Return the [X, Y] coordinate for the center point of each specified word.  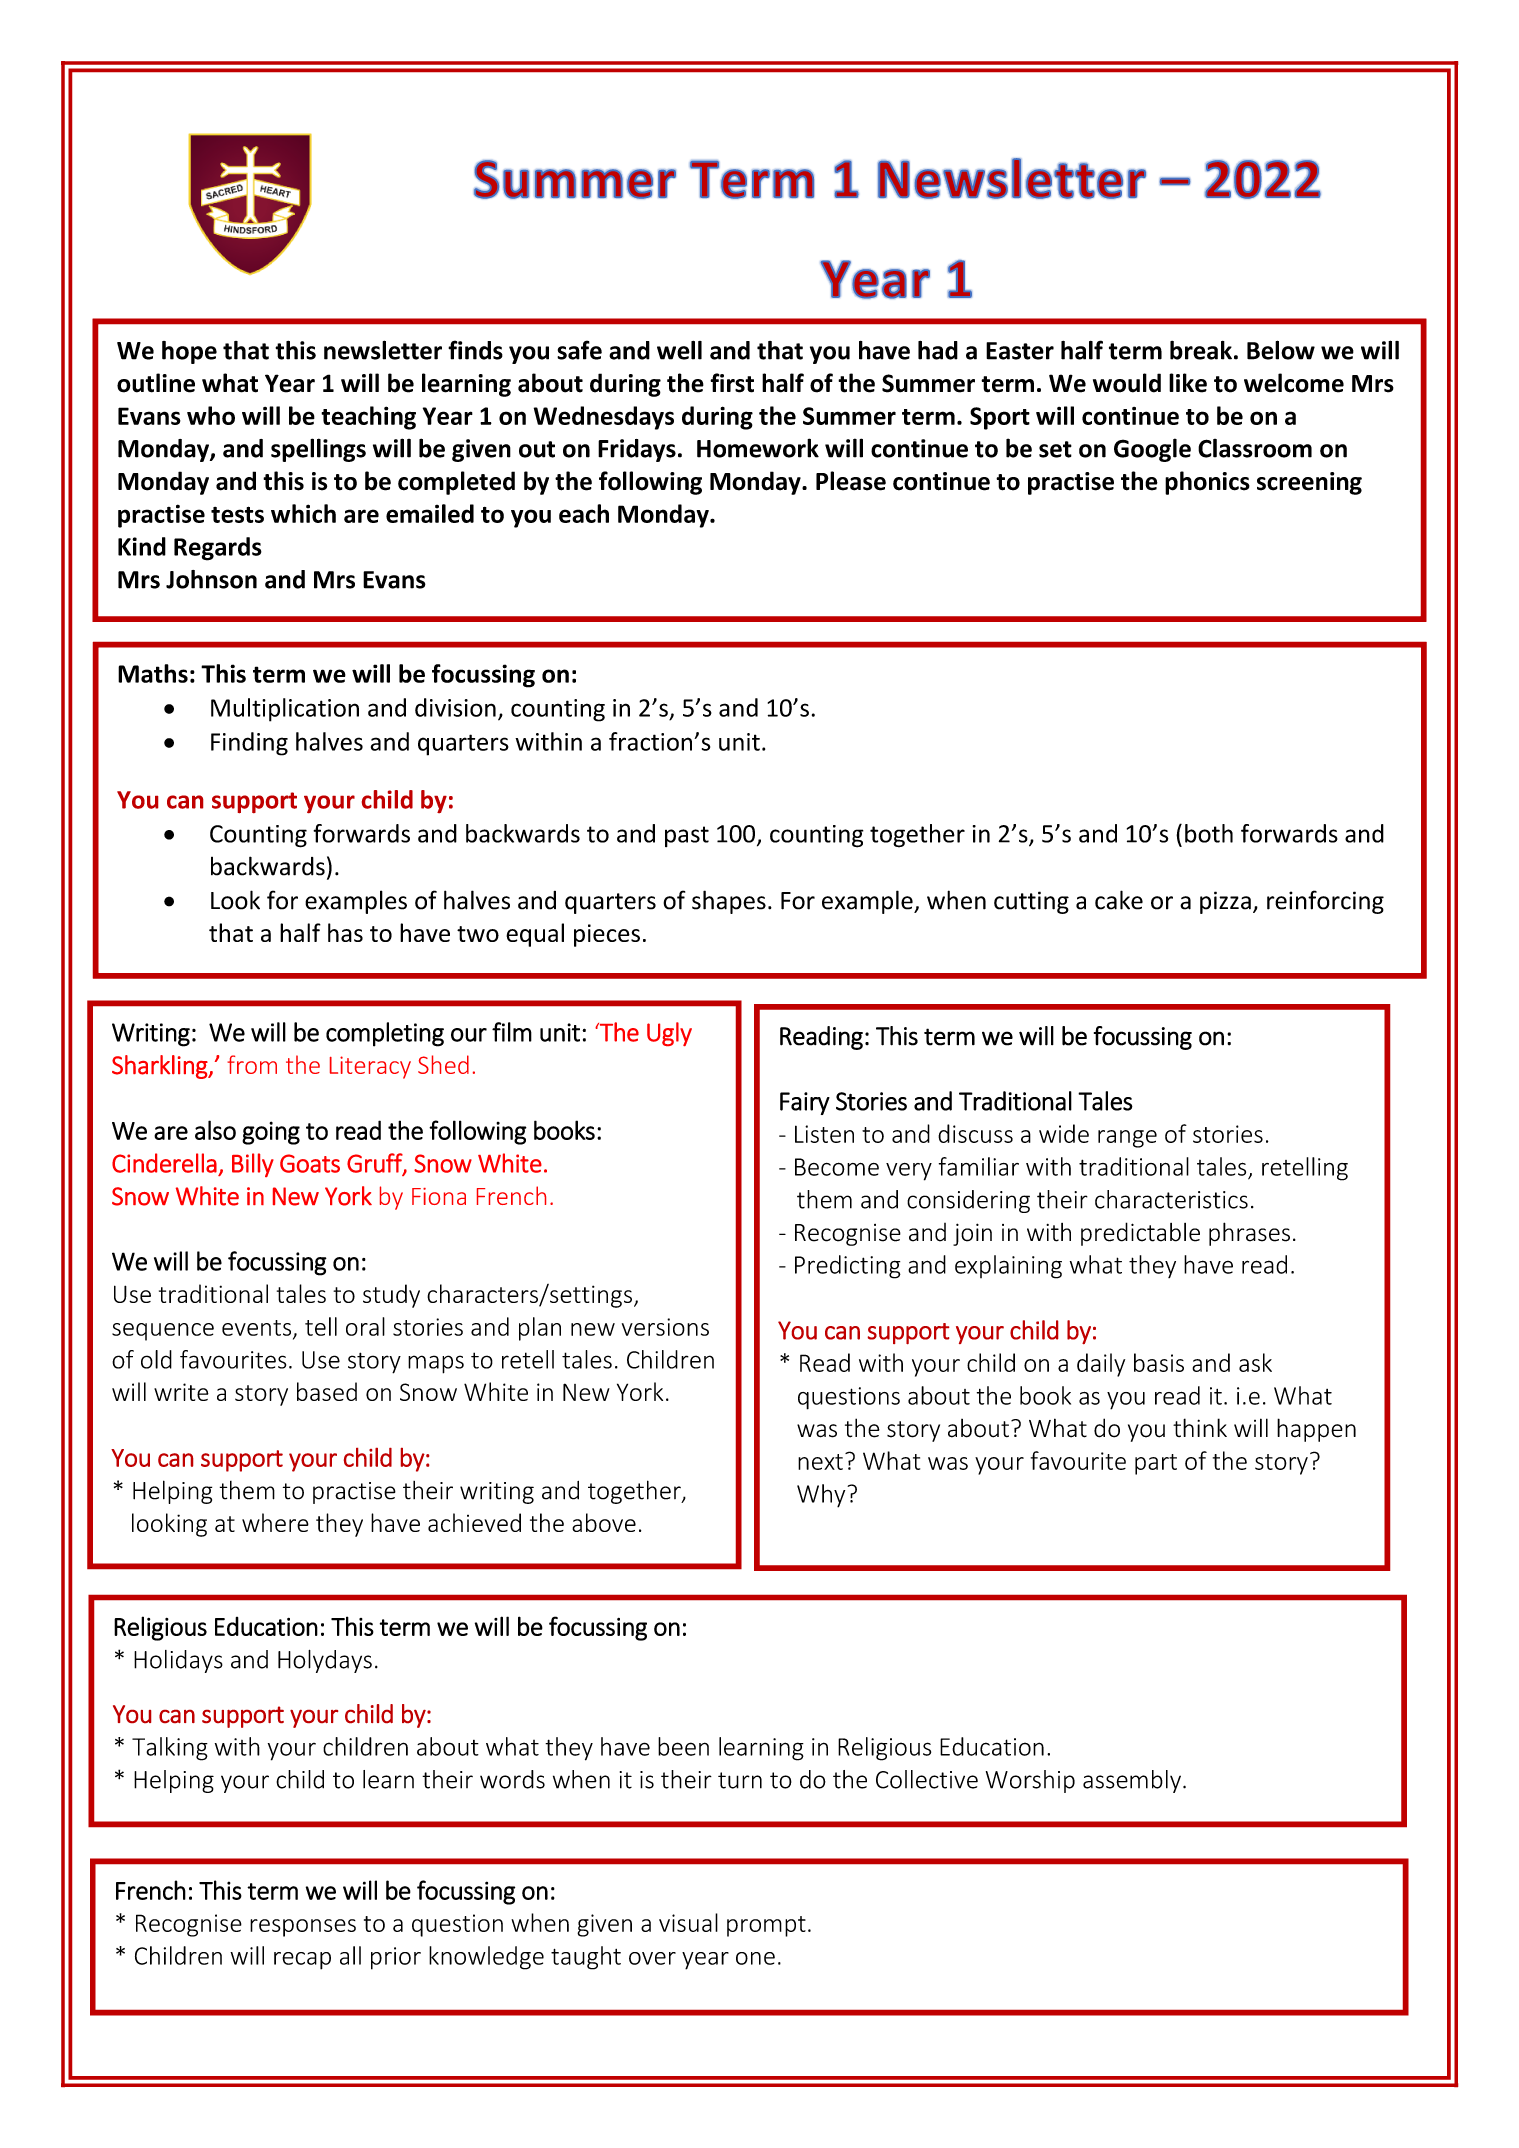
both [1209, 833]
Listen [824, 1134]
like [1188, 383]
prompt [766, 1926]
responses [303, 1928]
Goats [310, 1163]
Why [822, 1496]
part [1156, 1464]
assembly [1132, 1781]
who [211, 415]
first [732, 383]
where [275, 1522]
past [687, 836]
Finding [249, 744]
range [1127, 1139]
